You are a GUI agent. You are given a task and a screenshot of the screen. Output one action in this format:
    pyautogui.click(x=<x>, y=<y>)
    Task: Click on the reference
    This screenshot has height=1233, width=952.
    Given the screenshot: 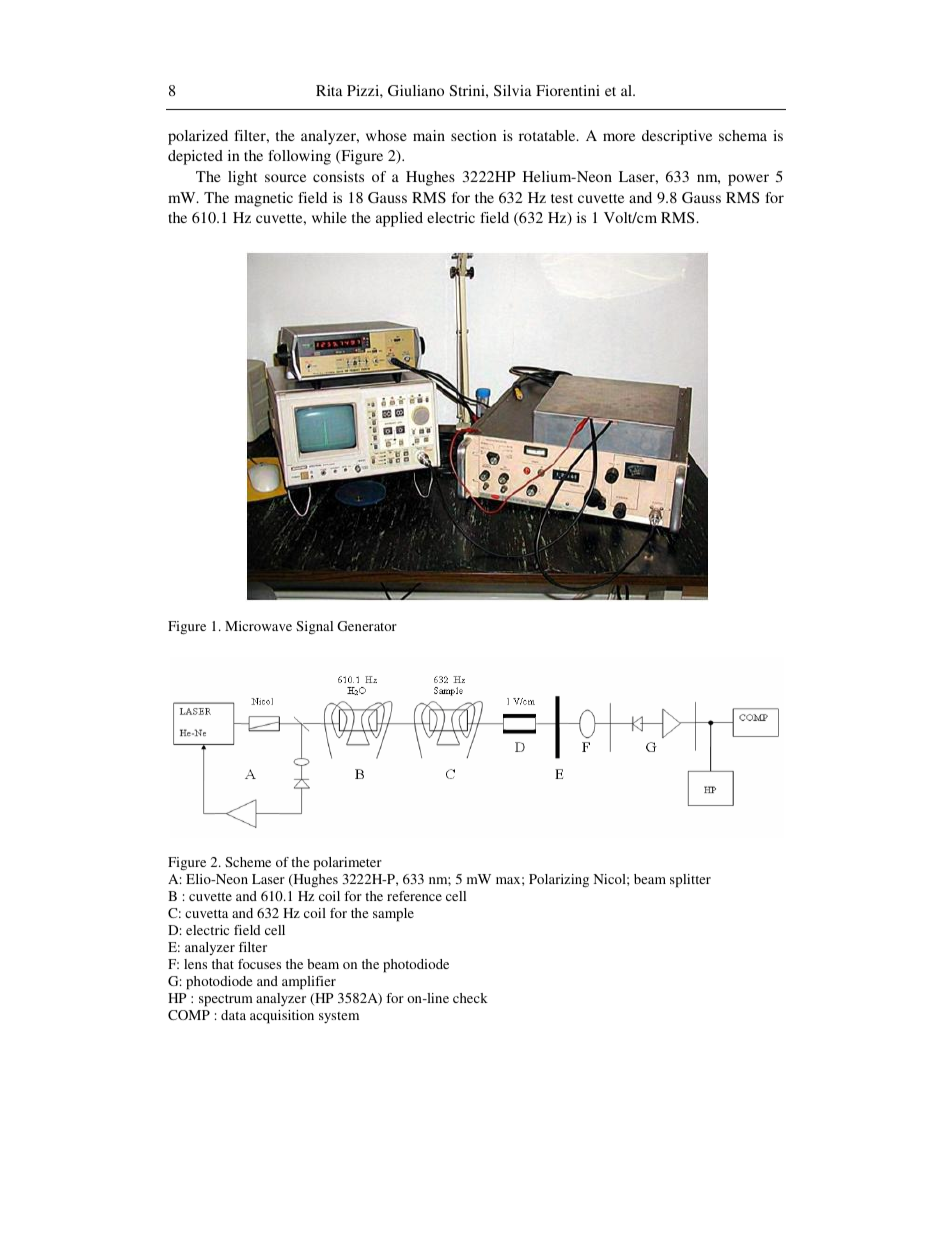 What is the action you would take?
    pyautogui.click(x=414, y=896)
